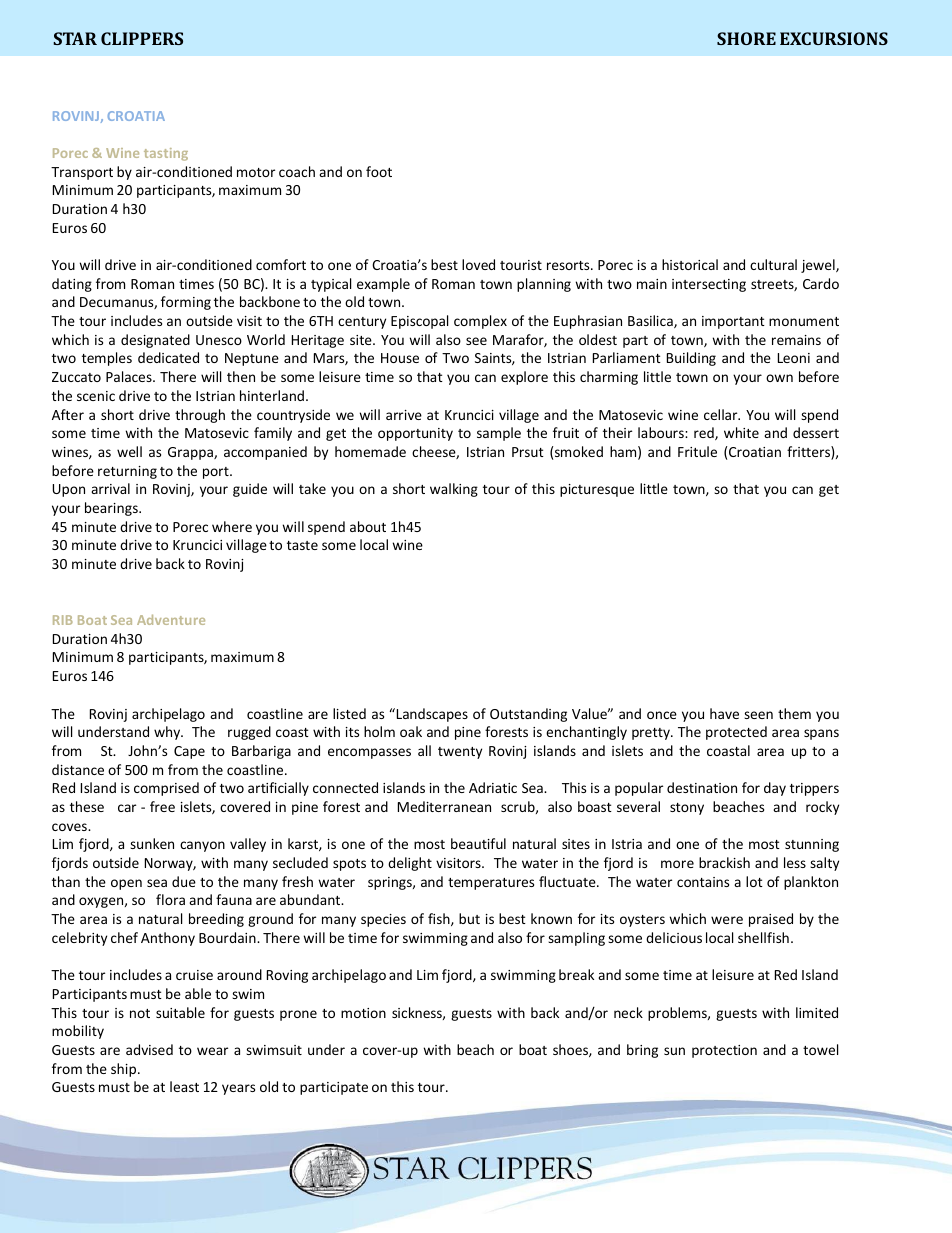  I want to click on advised, so click(149, 1049).
